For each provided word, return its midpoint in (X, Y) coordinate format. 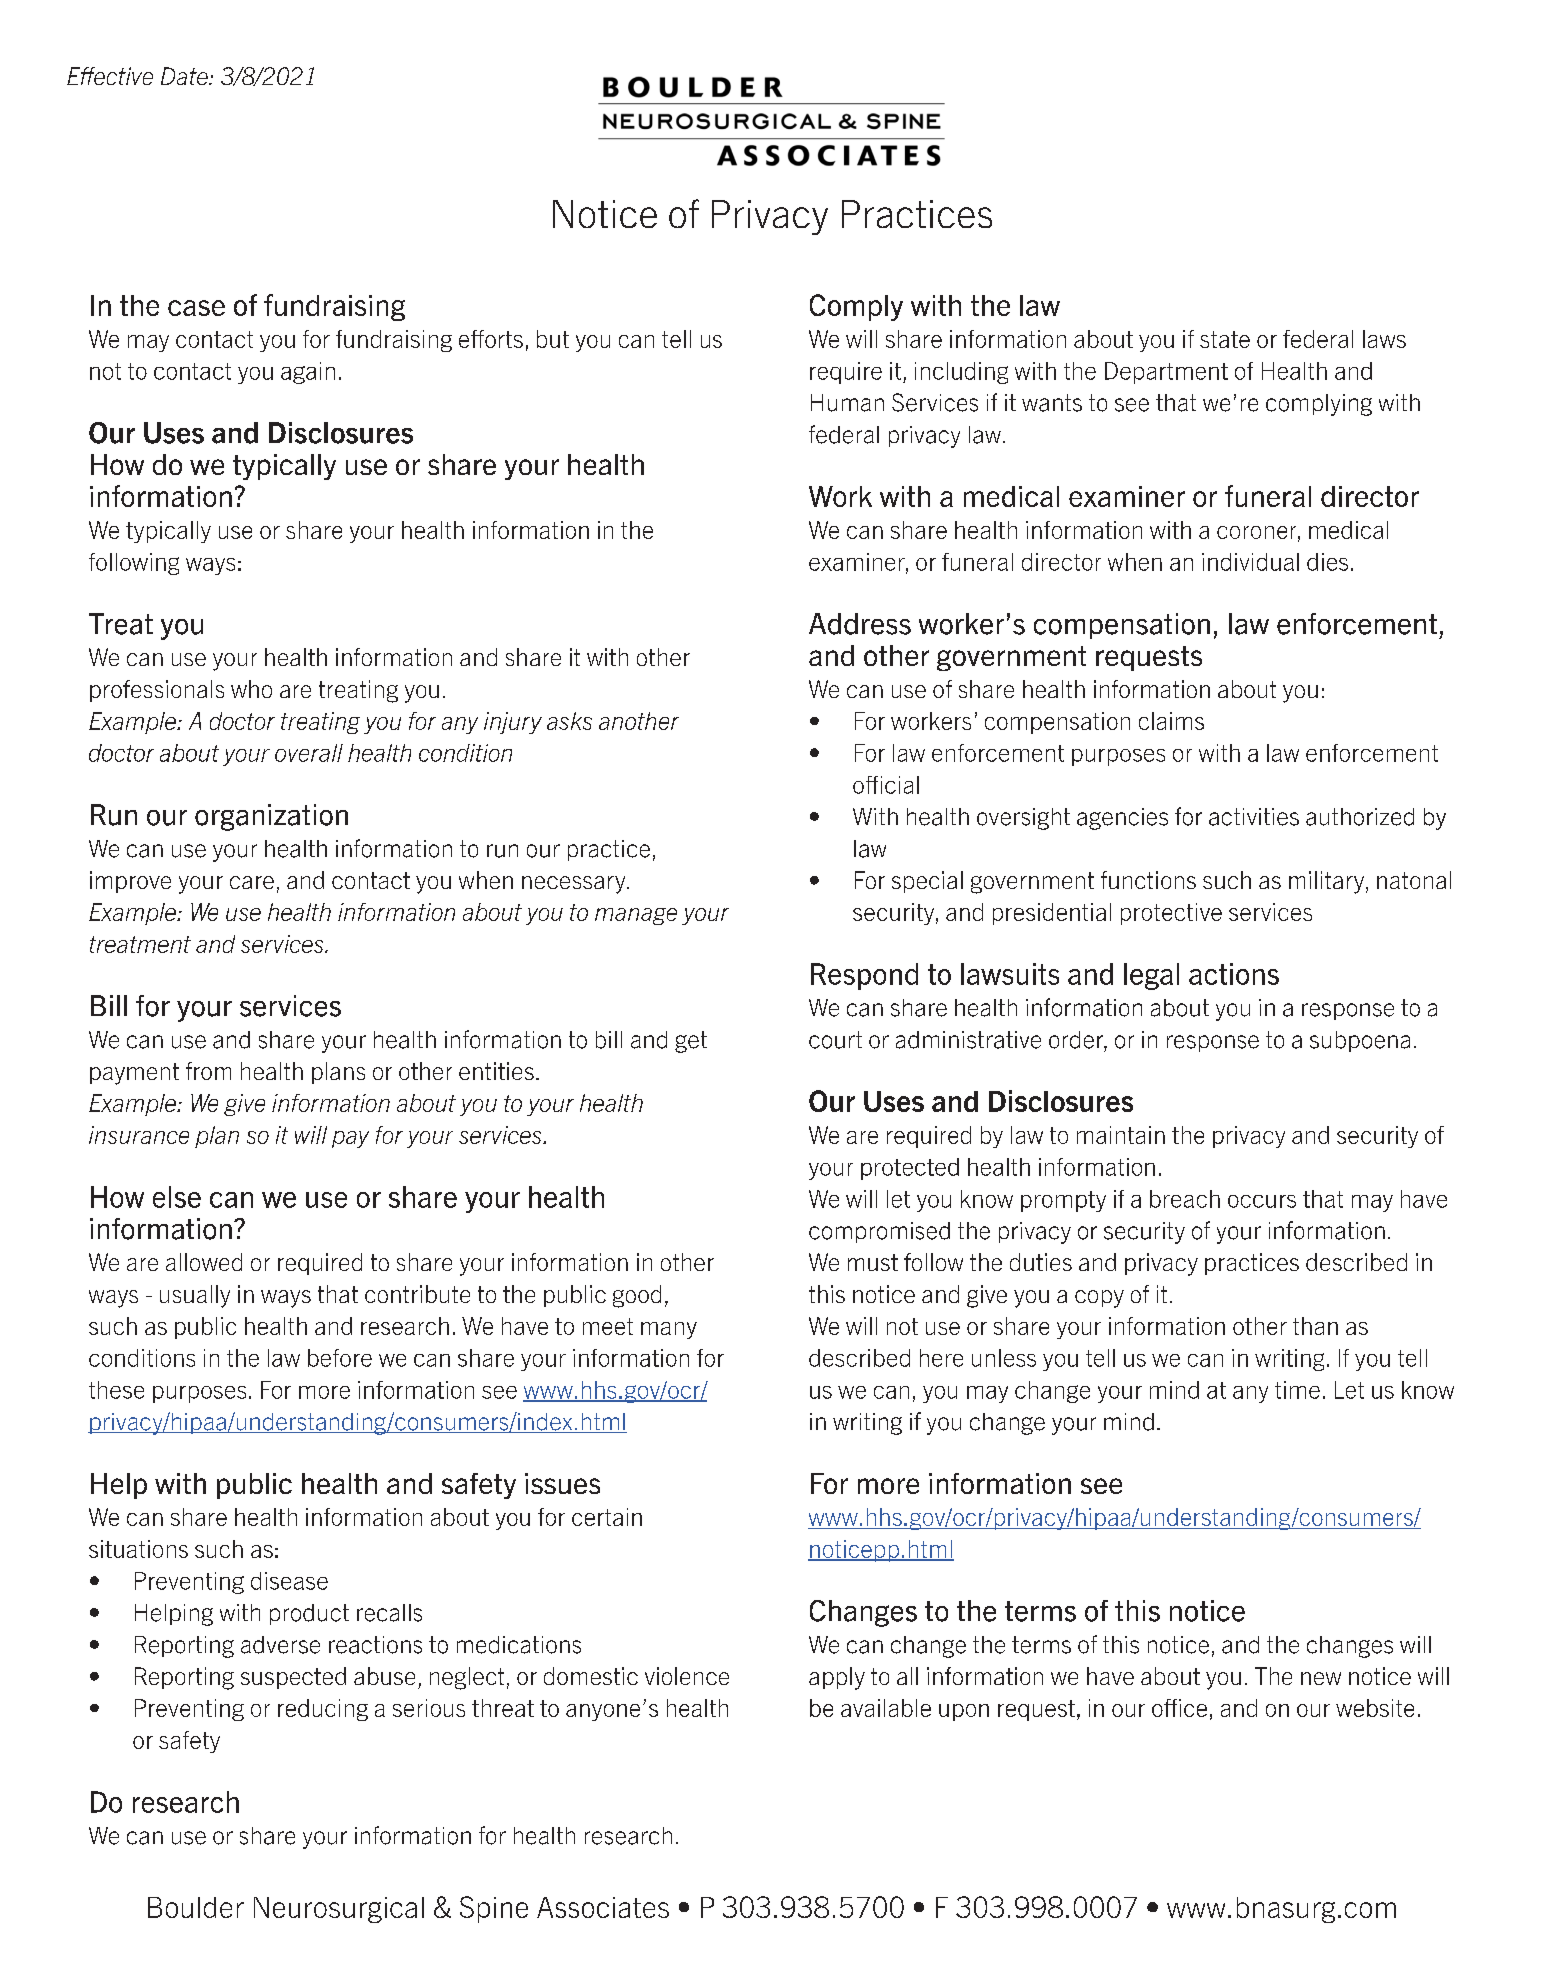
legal (1151, 976)
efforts (491, 339)
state (1225, 339)
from (208, 1071)
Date (185, 76)
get (691, 1042)
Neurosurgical (339, 1910)
